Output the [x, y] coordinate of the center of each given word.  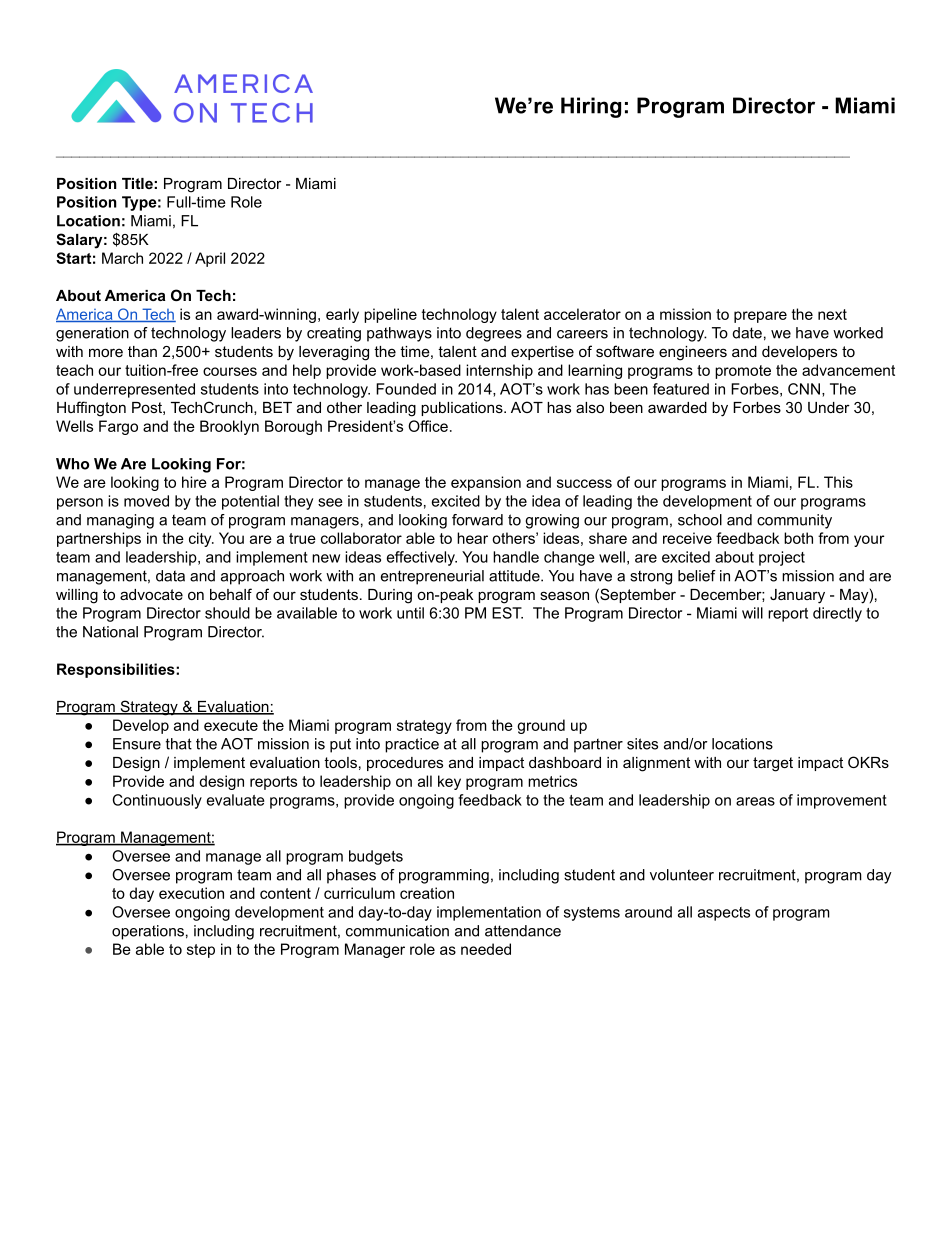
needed [486, 949]
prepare [760, 317]
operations [148, 932]
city [201, 539]
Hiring [591, 107]
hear [472, 538]
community [794, 521]
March [122, 258]
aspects [724, 914]
